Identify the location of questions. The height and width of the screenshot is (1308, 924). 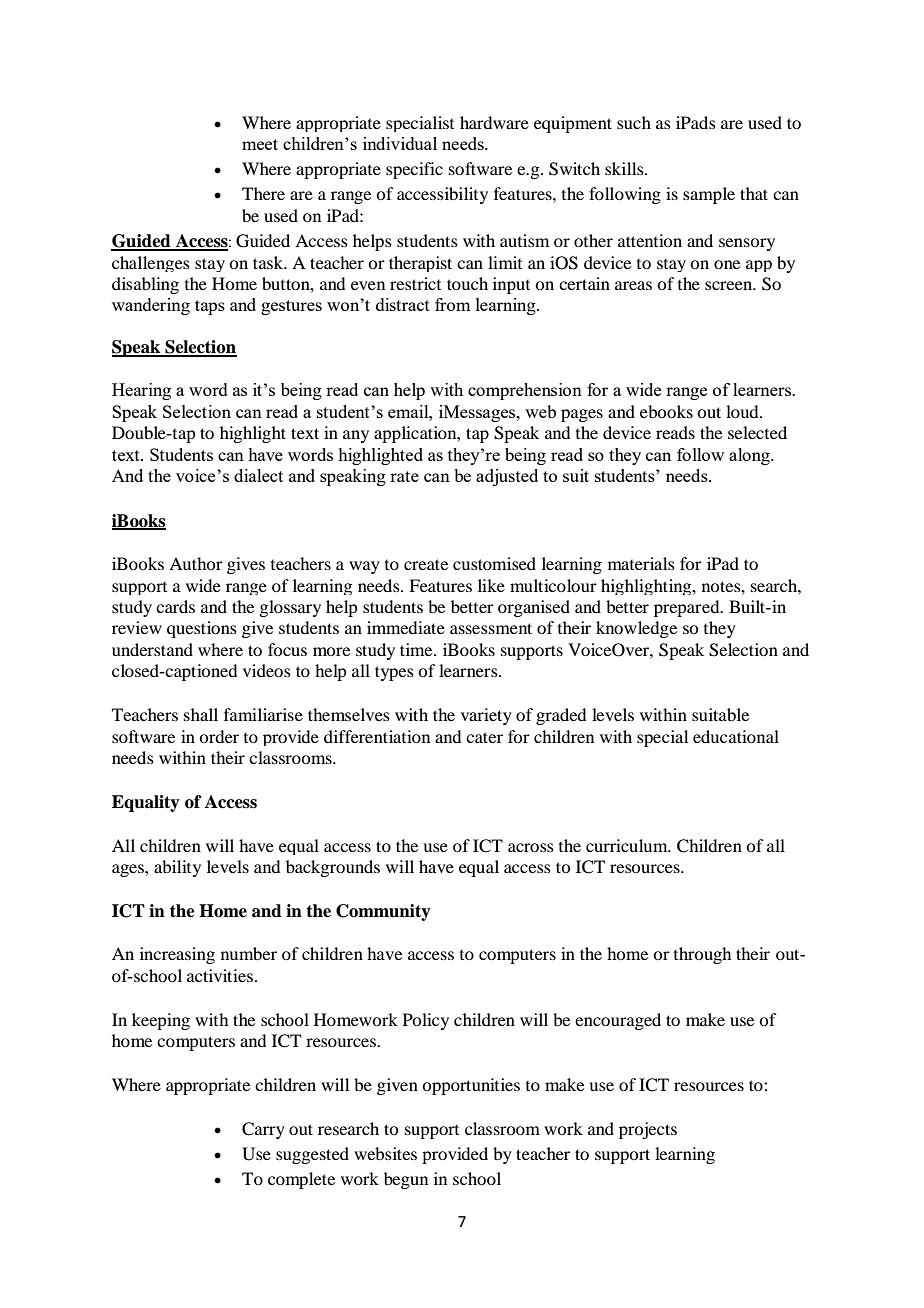
(202, 629).
